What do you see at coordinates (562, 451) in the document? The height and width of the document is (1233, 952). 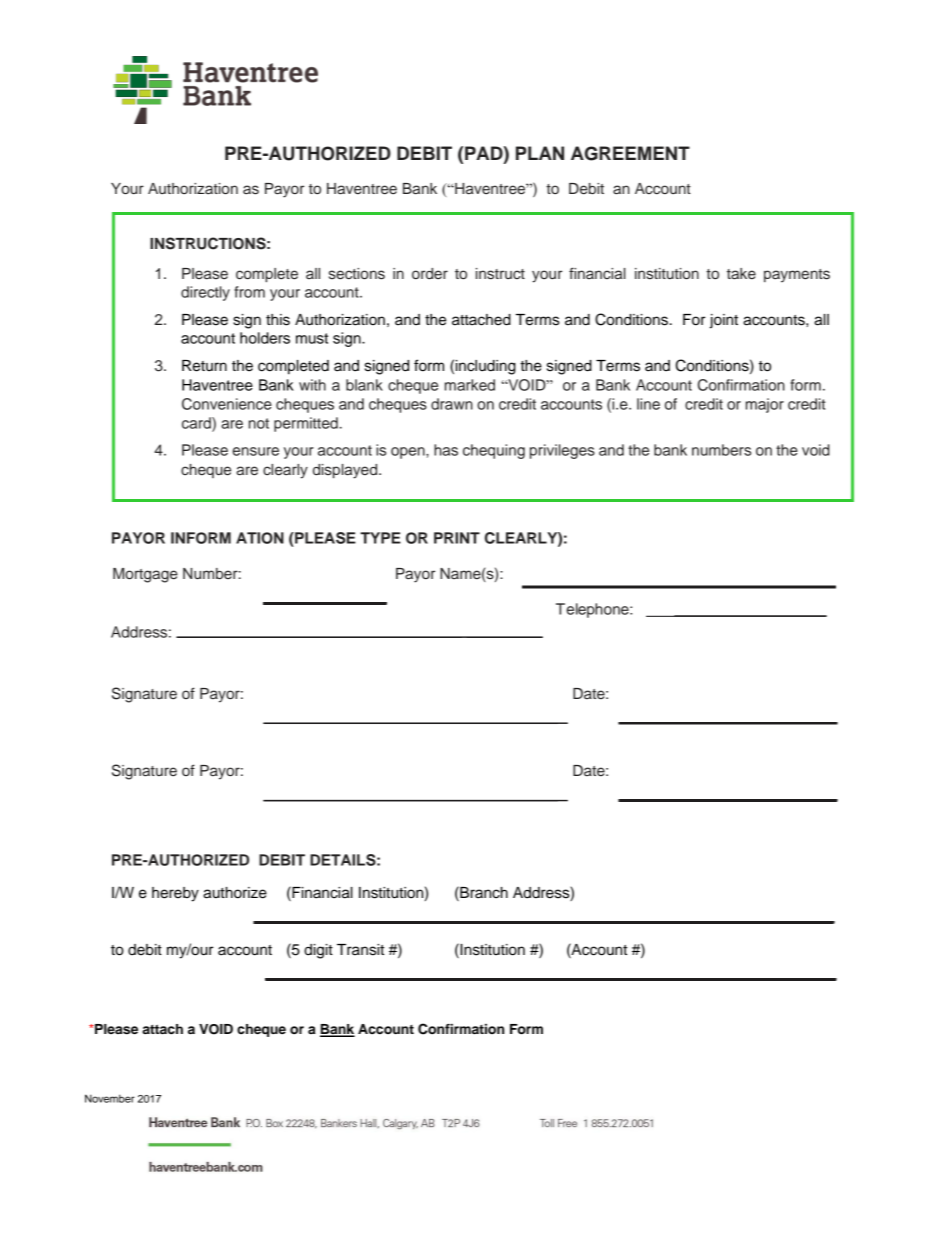 I see `privileges` at bounding box center [562, 451].
